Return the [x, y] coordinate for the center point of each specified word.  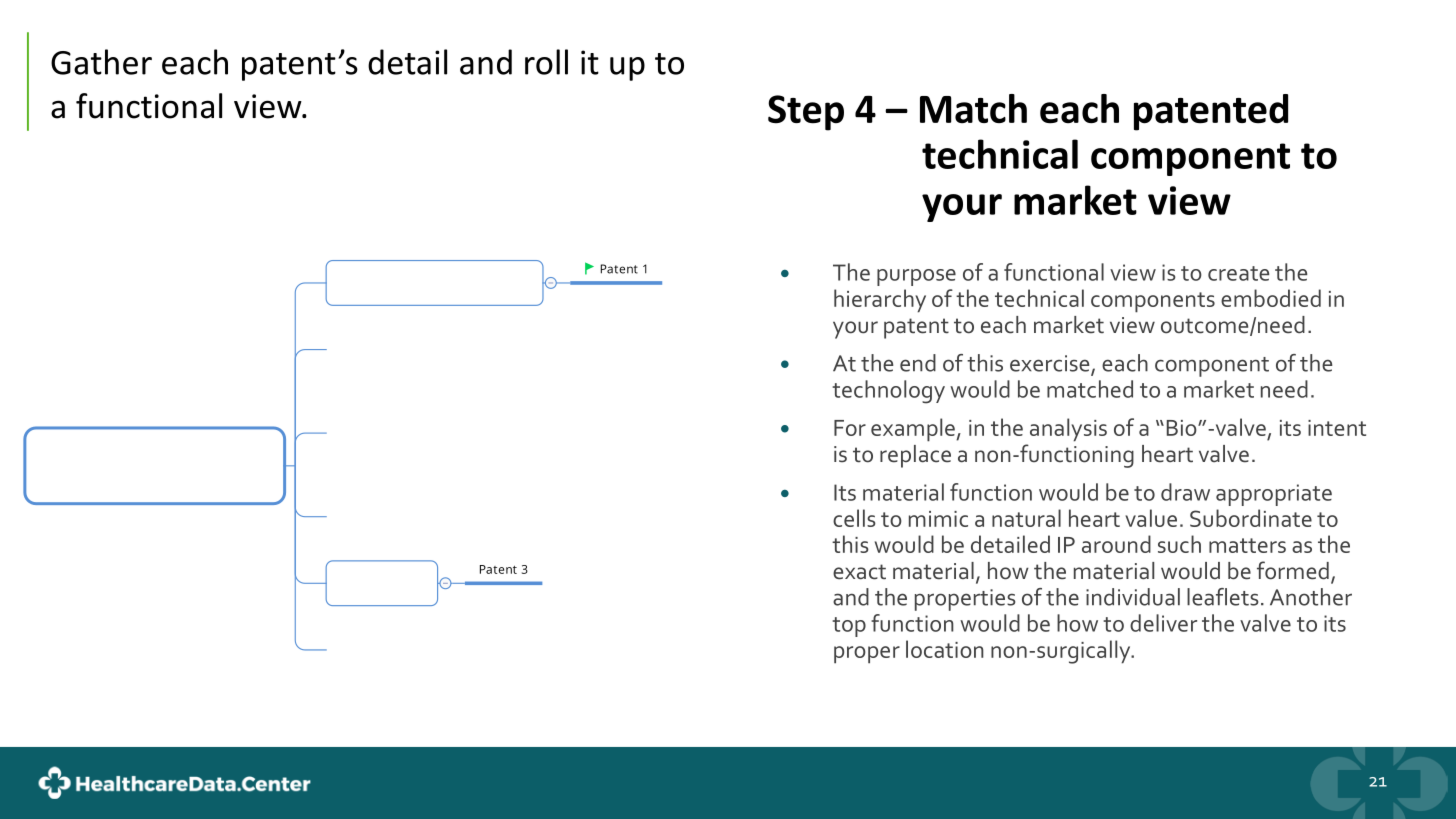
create [1239, 273]
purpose [916, 277]
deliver [1163, 623]
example [914, 430]
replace [915, 456]
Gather [101, 62]
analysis [1068, 430]
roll [546, 62]
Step [806, 113]
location [945, 649]
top [849, 627]
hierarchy [880, 301]
